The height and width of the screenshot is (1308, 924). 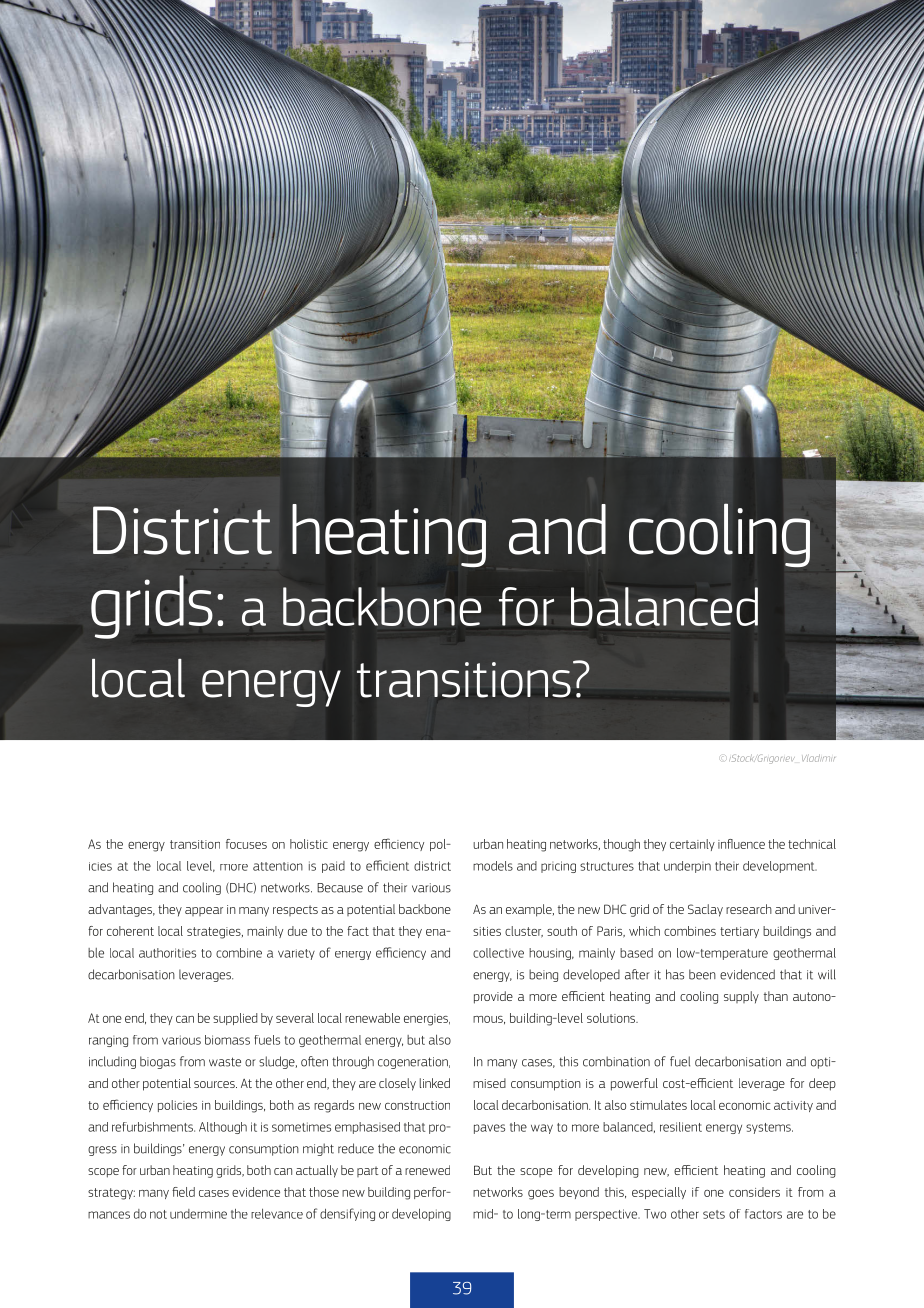 What do you see at coordinates (822, 1084) in the screenshot?
I see `deep` at bounding box center [822, 1084].
